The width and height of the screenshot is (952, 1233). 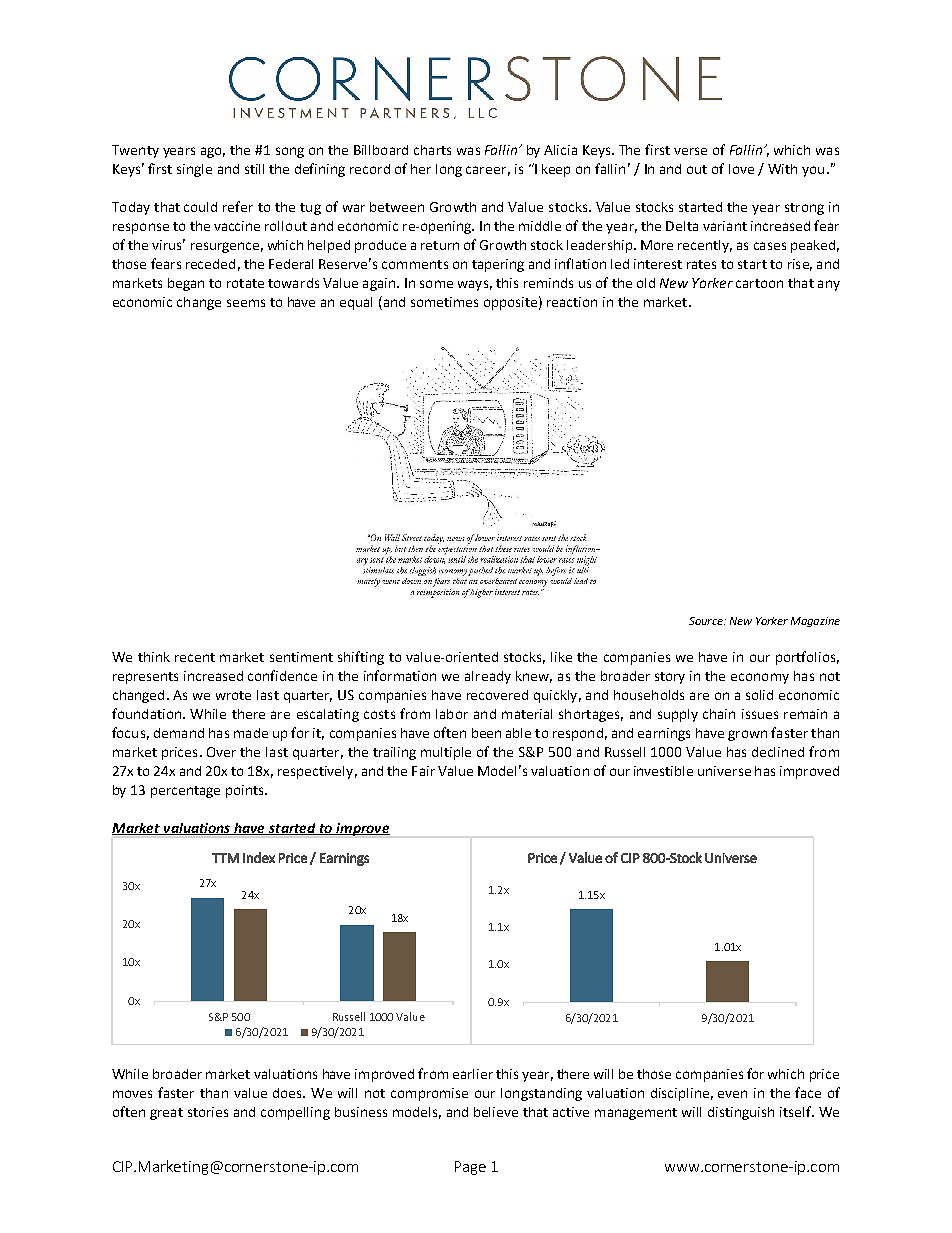 I want to click on demand, so click(x=179, y=733).
